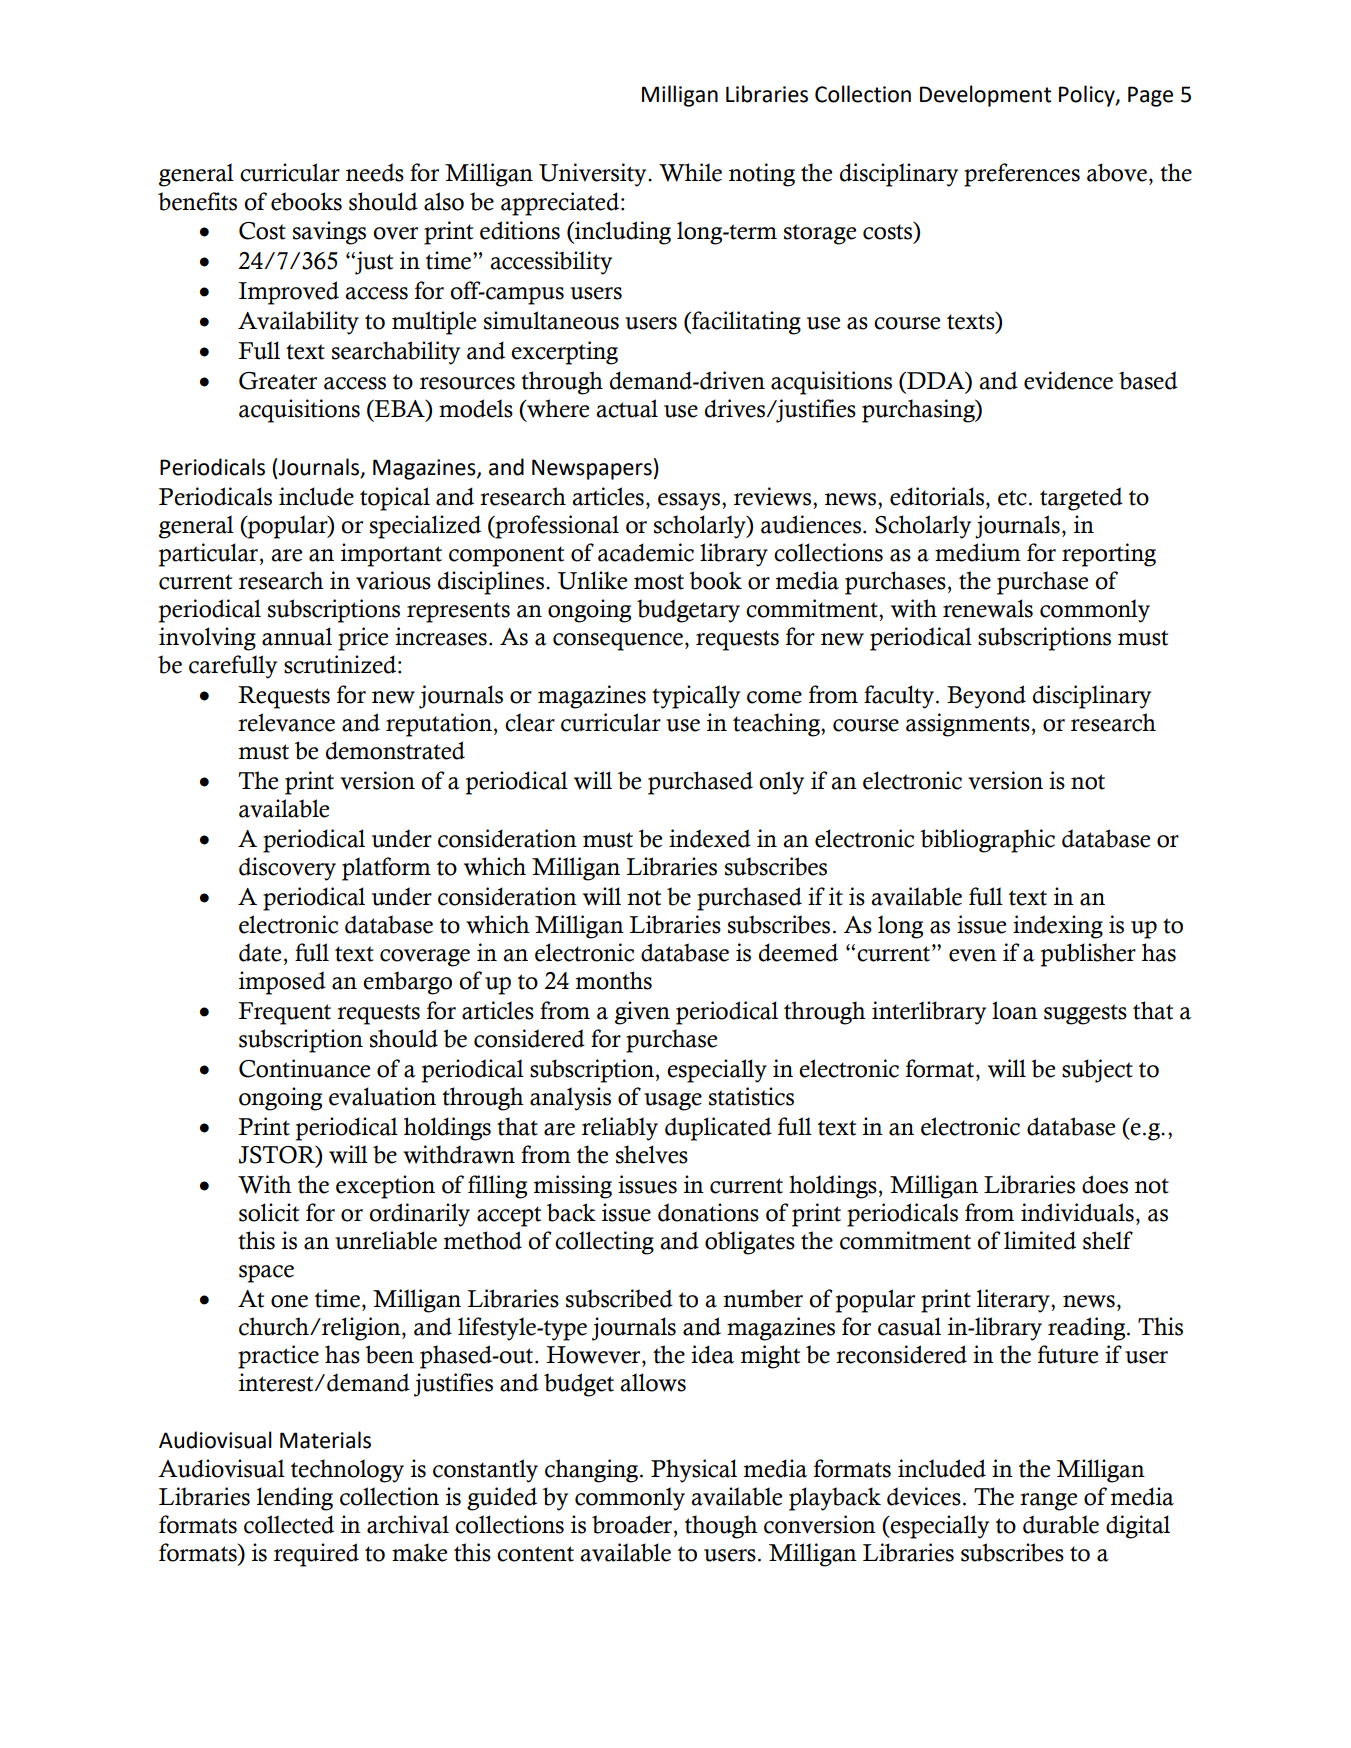  What do you see at coordinates (386, 869) in the screenshot?
I see `platform` at bounding box center [386, 869].
